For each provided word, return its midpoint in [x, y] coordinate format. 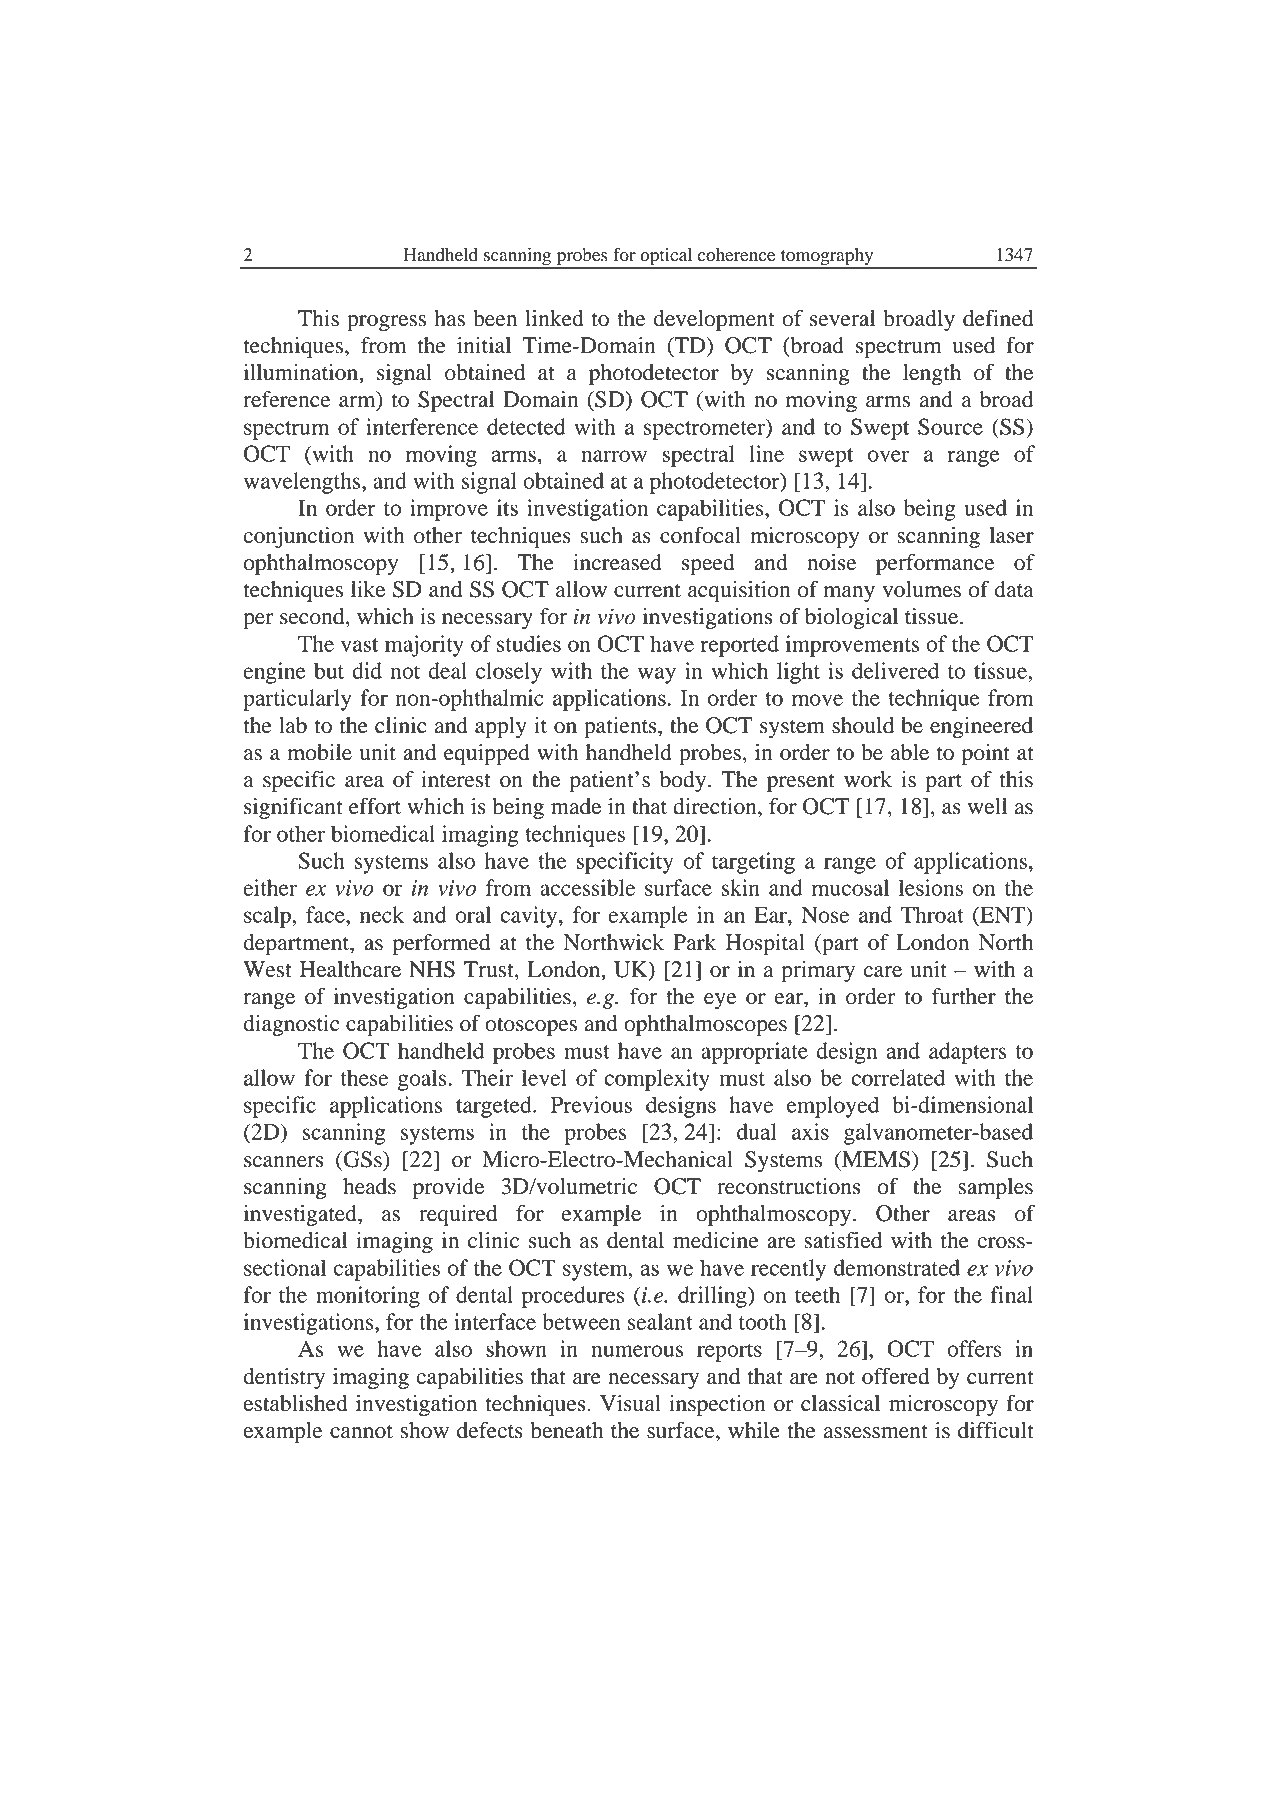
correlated [898, 1077]
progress [386, 323]
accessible [587, 887]
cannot [361, 1431]
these [364, 1077]
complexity [657, 1080]
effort [375, 806]
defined [998, 318]
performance [935, 565]
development [714, 321]
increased [617, 562]
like [368, 589]
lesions [931, 887]
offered [896, 1376]
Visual [630, 1403]
